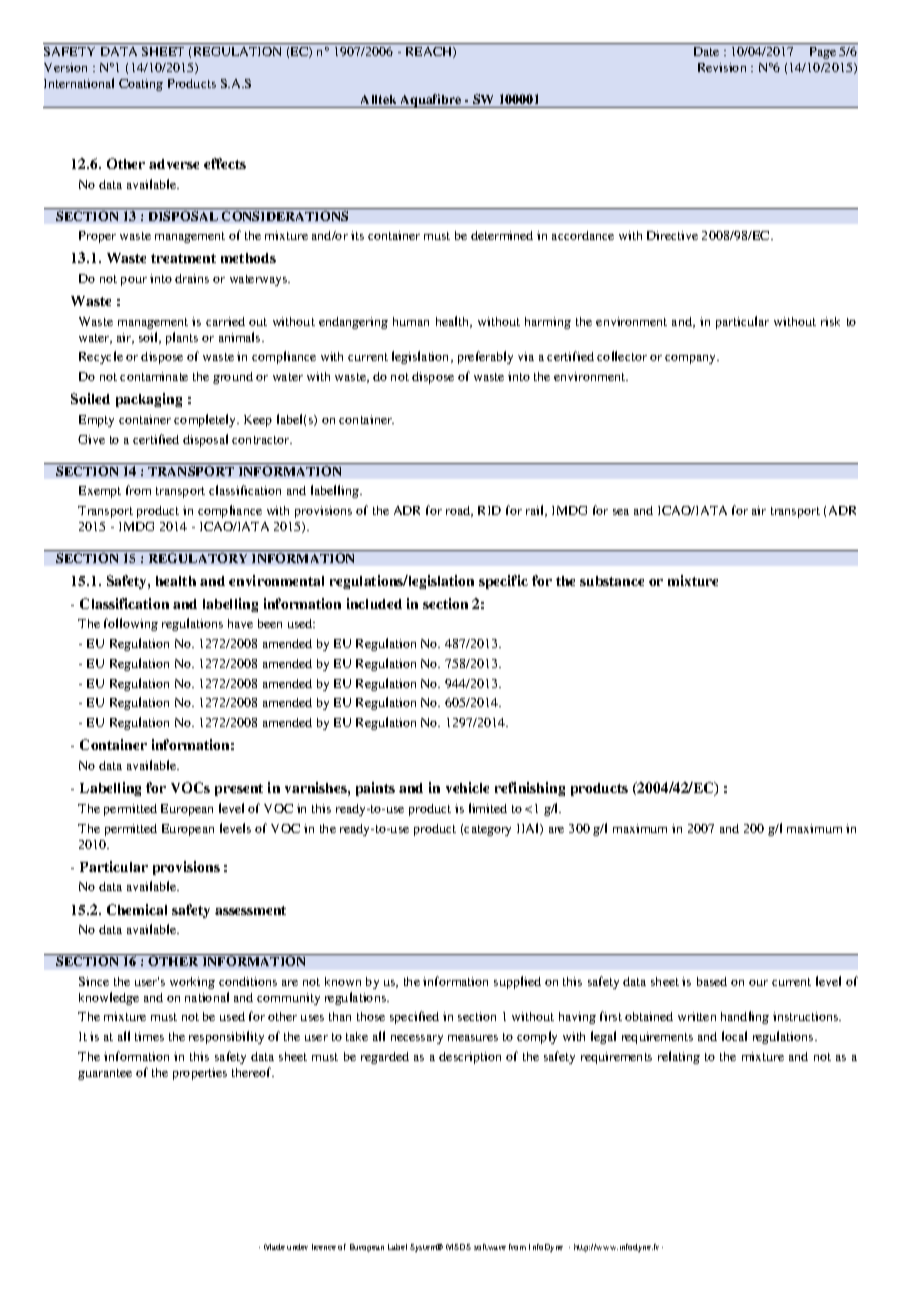 Image resolution: width=924 pixels, height=1308 pixels. I want to click on Chemical, so click(137, 909).
